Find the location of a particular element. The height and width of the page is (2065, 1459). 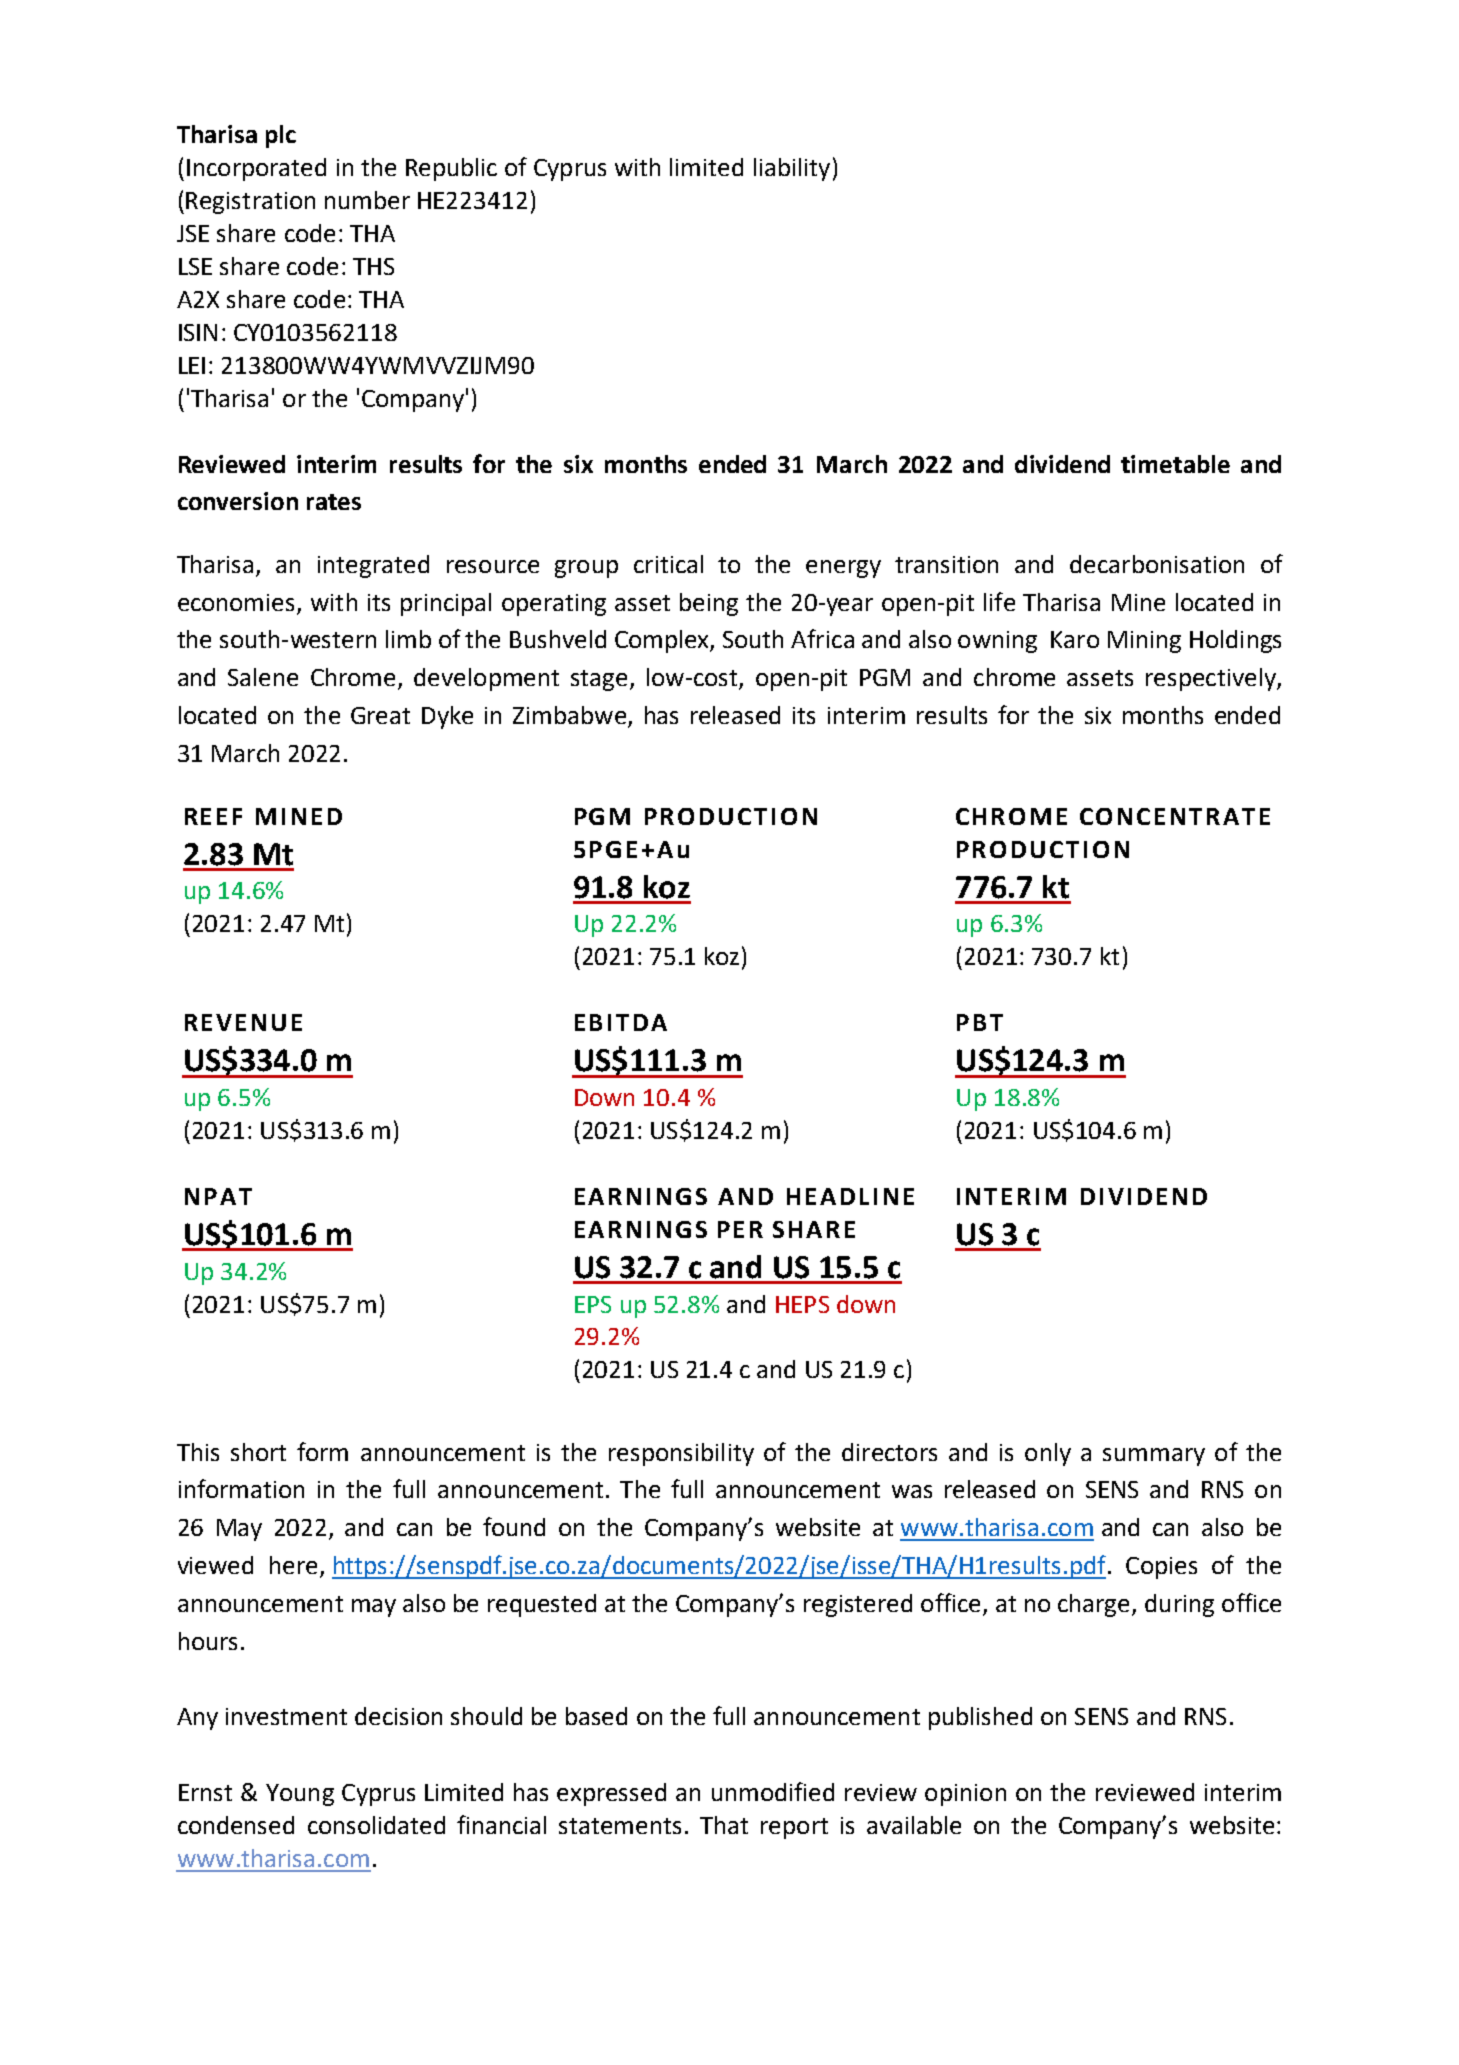

REVENUE is located at coordinates (243, 1022).
